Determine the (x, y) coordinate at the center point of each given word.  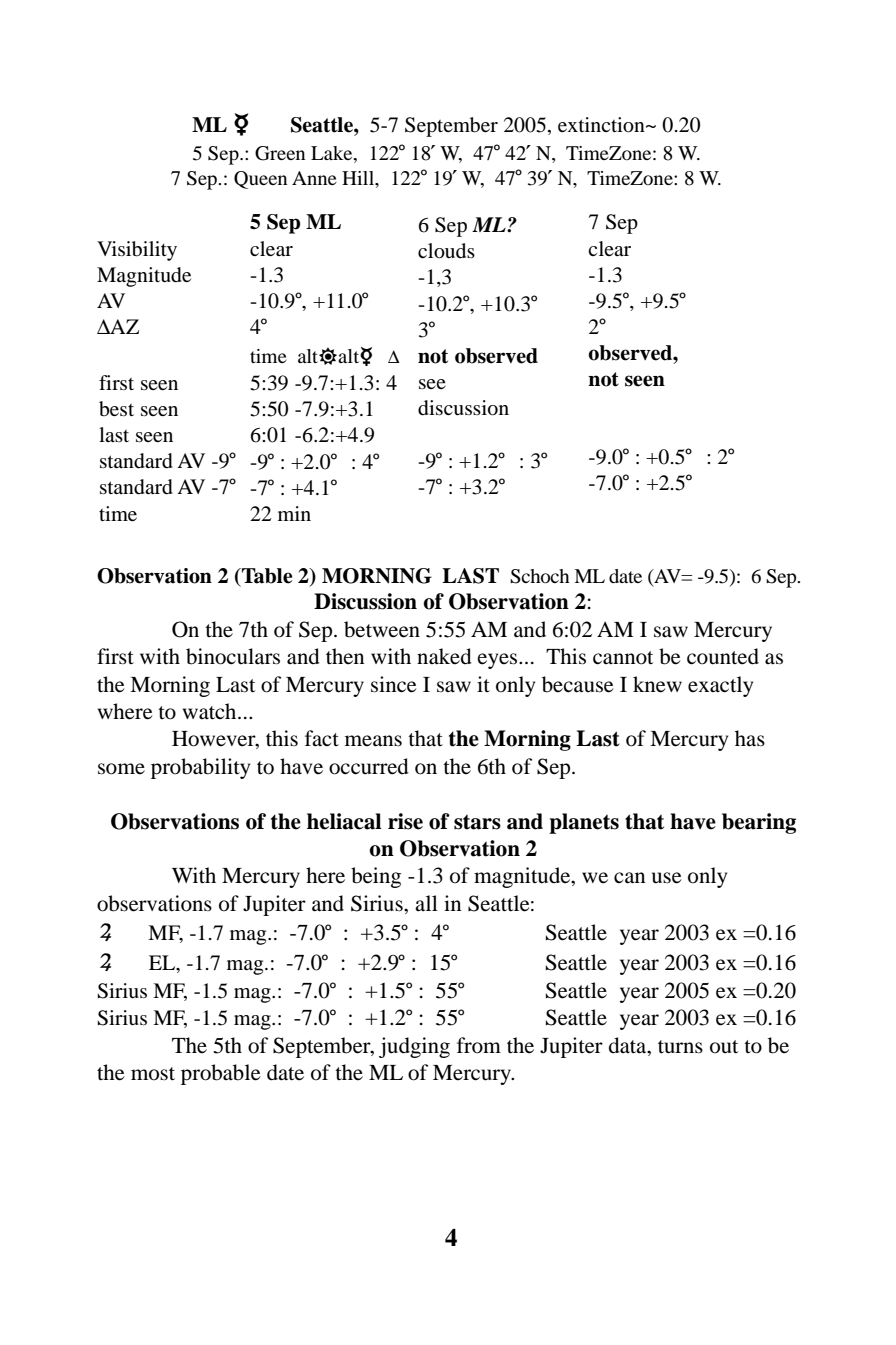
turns (680, 1047)
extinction (602, 125)
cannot (623, 658)
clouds (446, 251)
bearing (759, 823)
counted (723, 656)
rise (405, 821)
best (116, 409)
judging (414, 1047)
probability (200, 768)
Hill (359, 178)
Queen (260, 180)
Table (266, 576)
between (382, 629)
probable (220, 1074)
